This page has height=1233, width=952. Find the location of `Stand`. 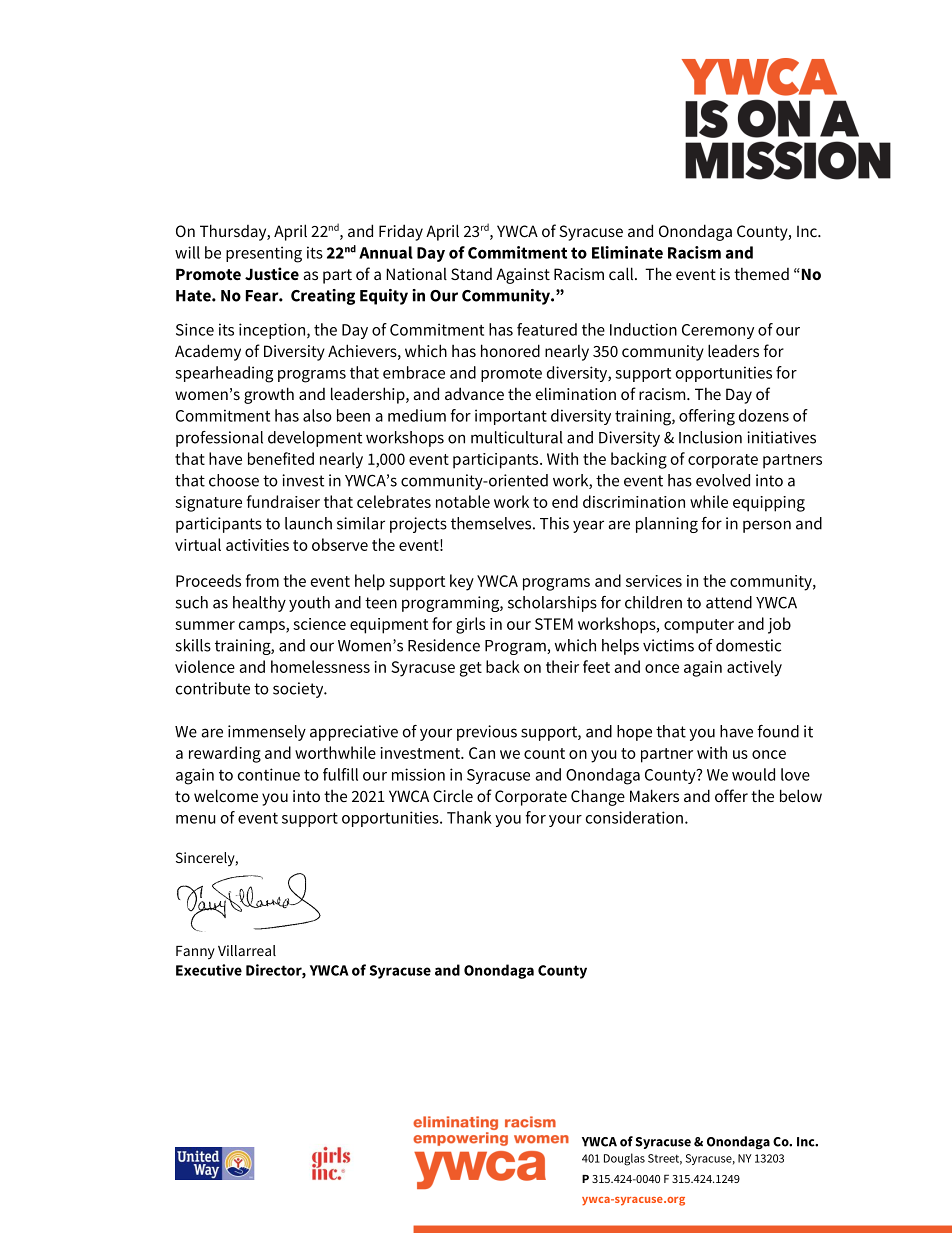

Stand is located at coordinates (471, 274).
